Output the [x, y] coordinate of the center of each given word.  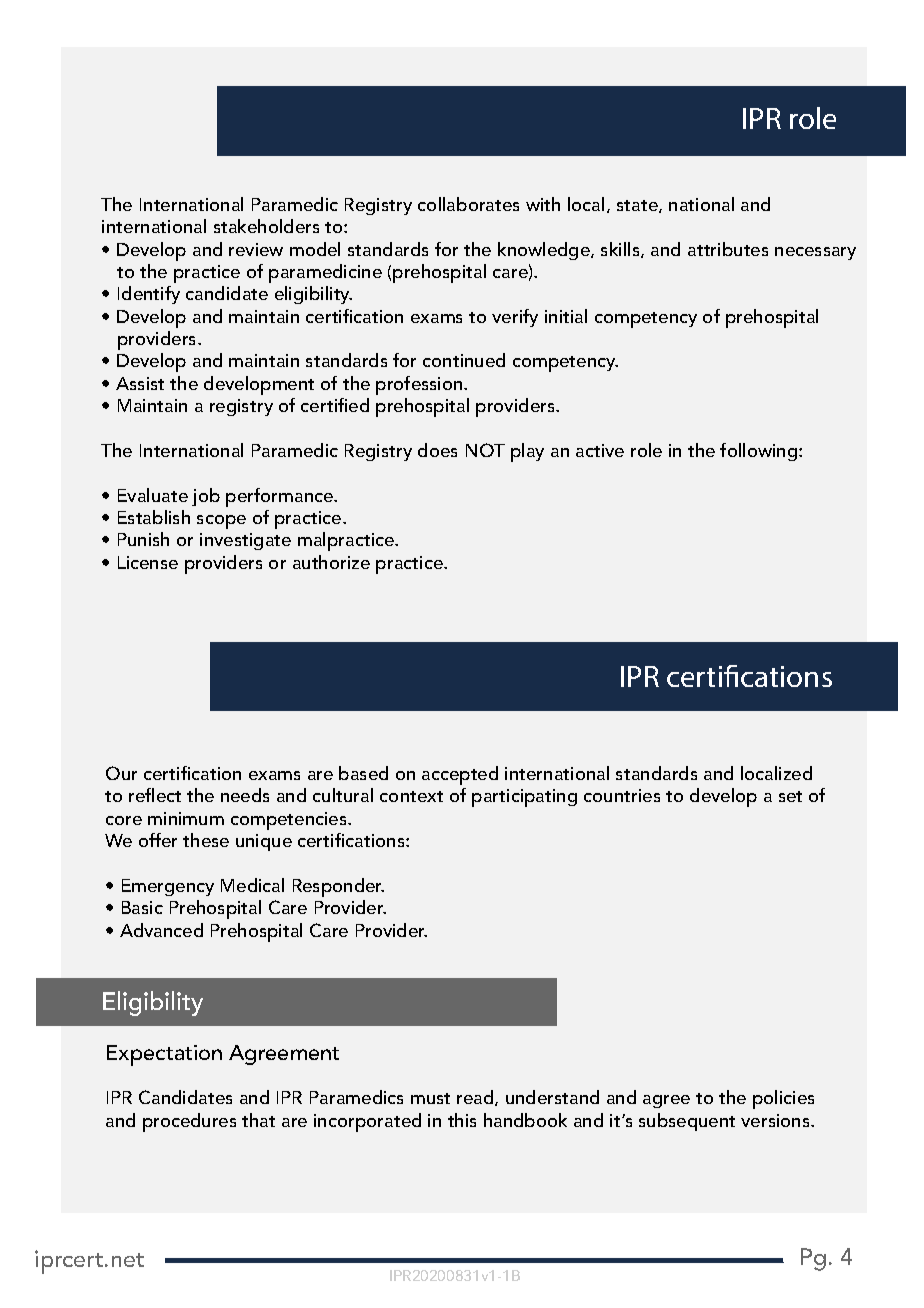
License [148, 562]
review [256, 249]
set [790, 796]
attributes [728, 249]
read [476, 1098]
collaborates [468, 204]
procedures [189, 1122]
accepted [460, 775]
